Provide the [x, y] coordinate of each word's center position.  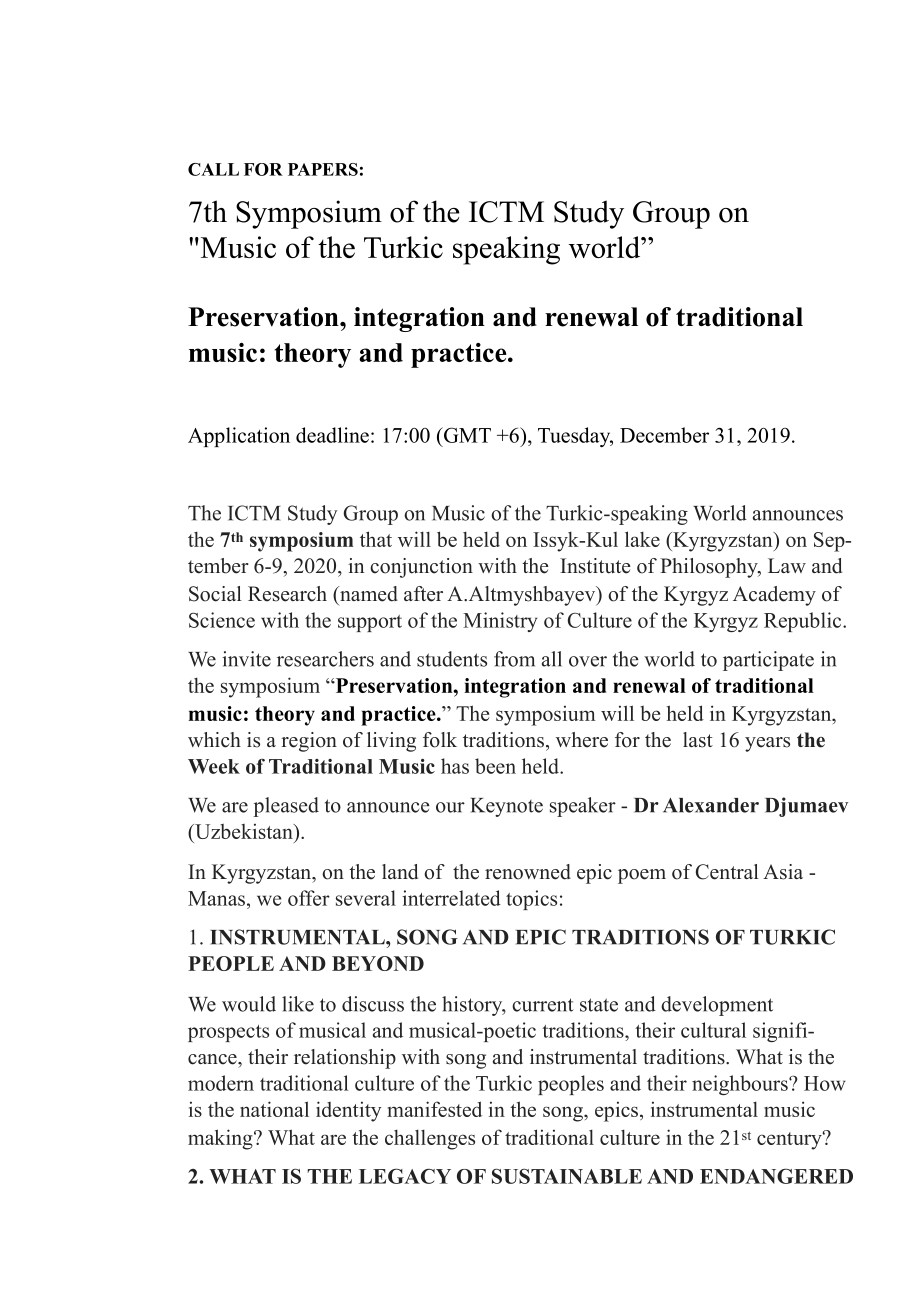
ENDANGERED [776, 1176]
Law [787, 565]
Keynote [506, 807]
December [664, 435]
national [274, 1109]
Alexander [711, 805]
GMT [466, 435]
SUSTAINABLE [567, 1176]
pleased [286, 807]
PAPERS [323, 169]
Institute [595, 566]
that [376, 539]
